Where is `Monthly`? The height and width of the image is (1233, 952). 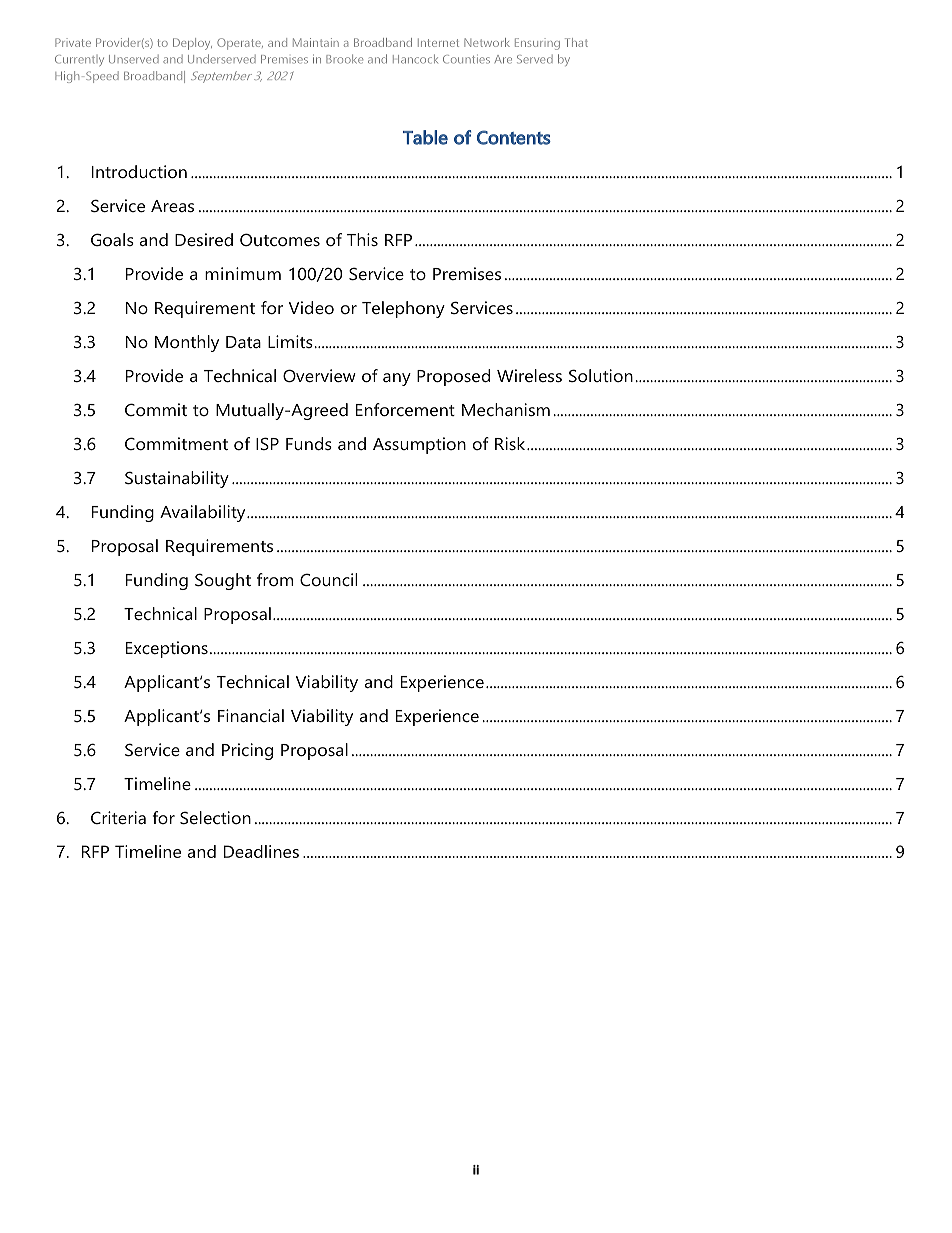
Monthly is located at coordinates (187, 343).
